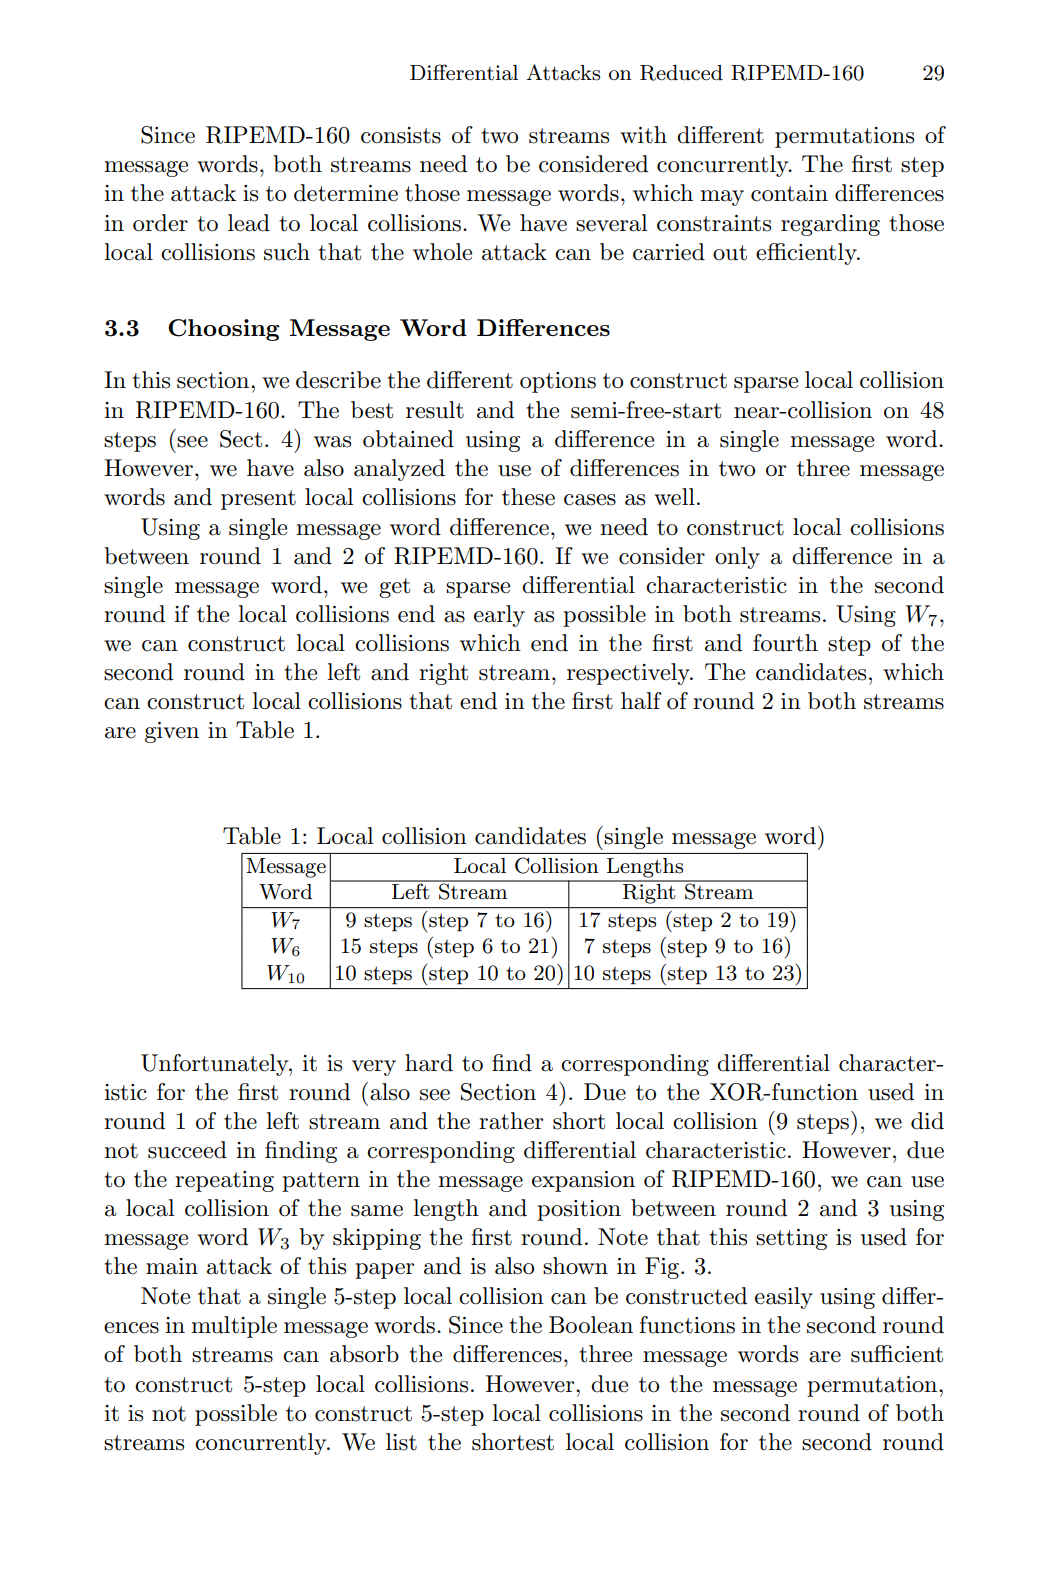 Image resolution: width=1046 pixels, height=1581 pixels. What do you see at coordinates (785, 643) in the page?
I see `fourth` at bounding box center [785, 643].
